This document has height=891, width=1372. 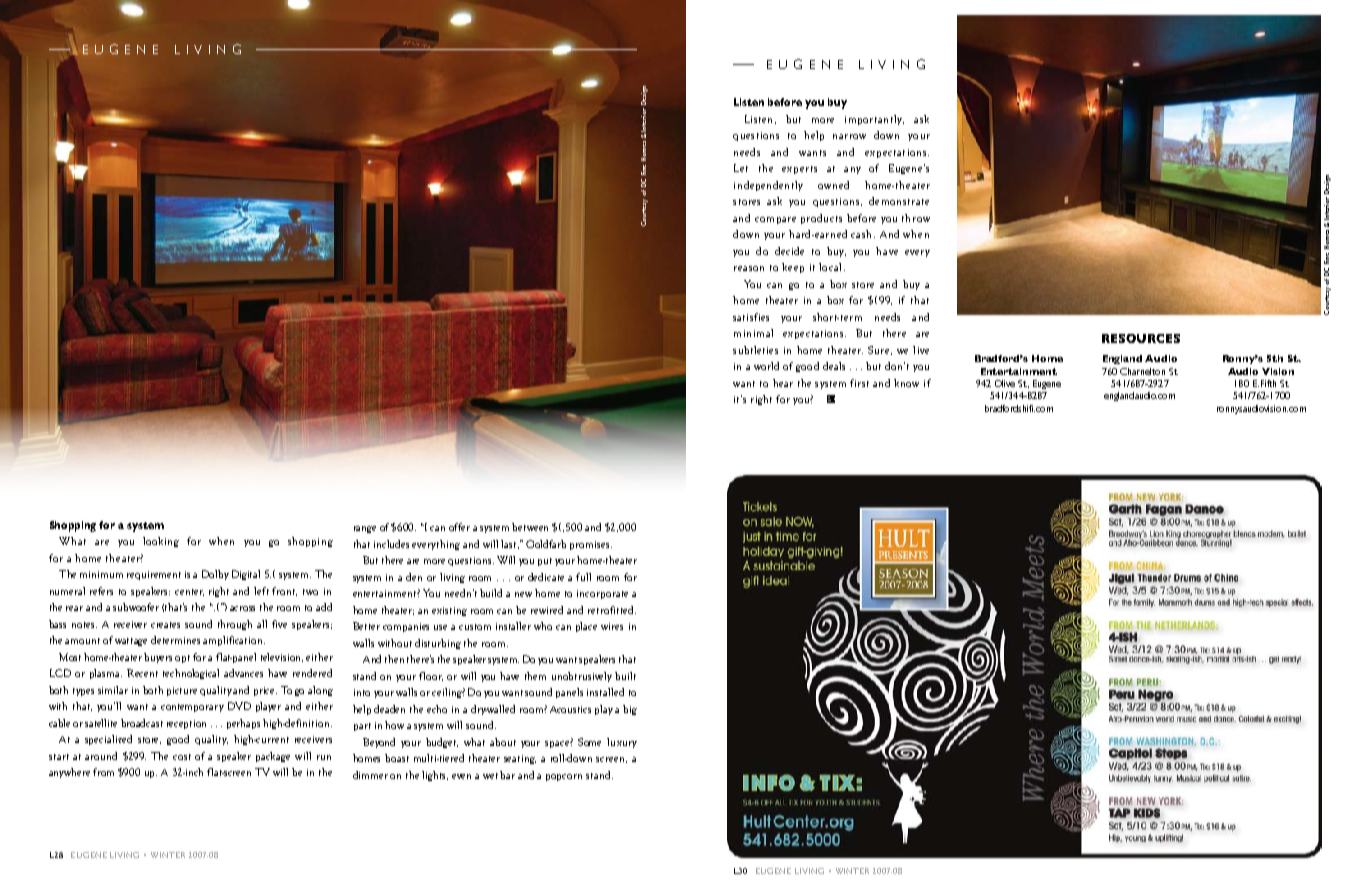 What do you see at coordinates (182, 757) in the document?
I see `cost` at bounding box center [182, 757].
